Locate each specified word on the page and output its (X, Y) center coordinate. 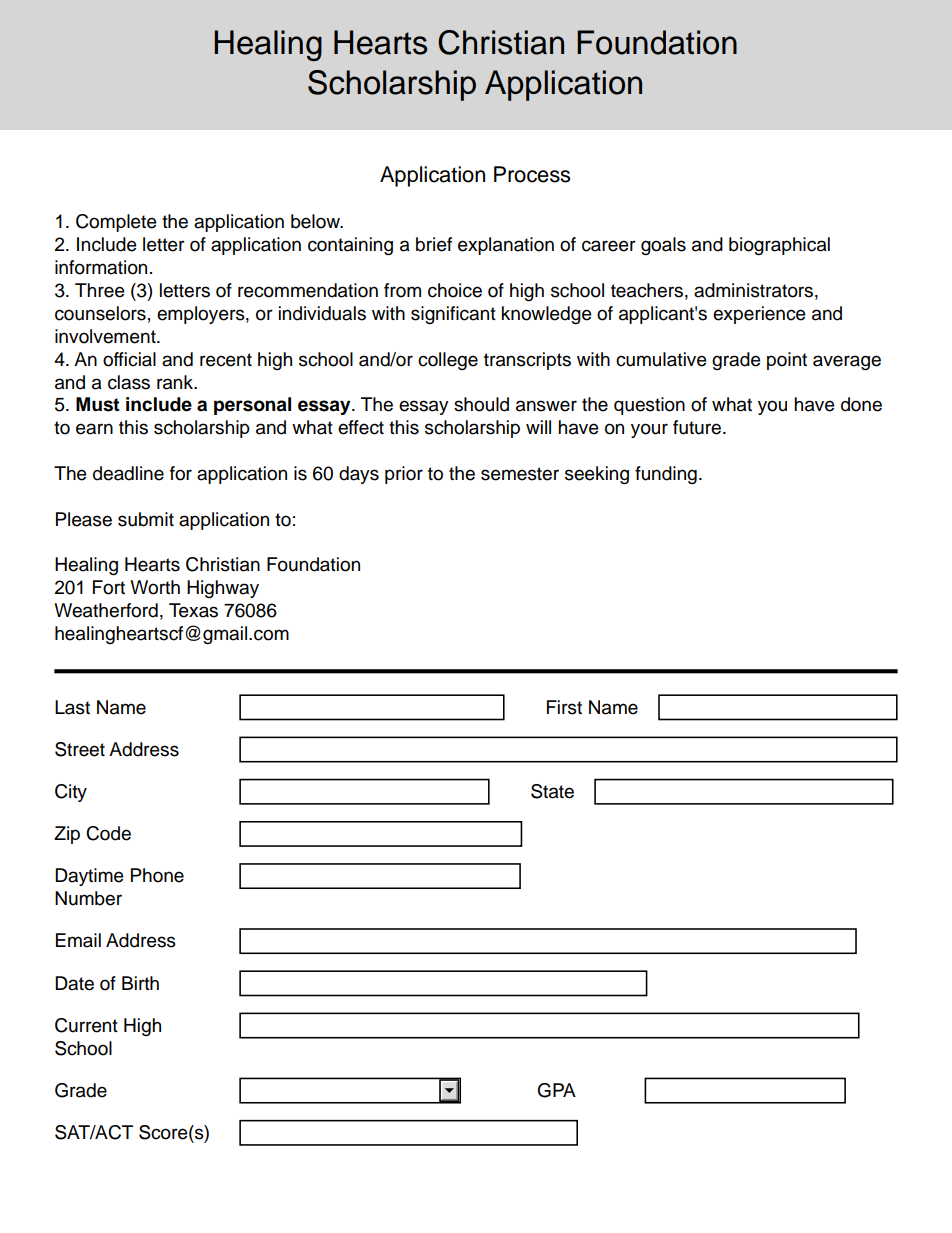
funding (666, 475)
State (552, 791)
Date (74, 983)
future (698, 427)
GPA (557, 1090)
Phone (157, 875)
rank (176, 382)
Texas (193, 610)
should (481, 404)
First (564, 707)
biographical (779, 246)
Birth (140, 983)
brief (434, 244)
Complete (116, 223)
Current (86, 1025)
